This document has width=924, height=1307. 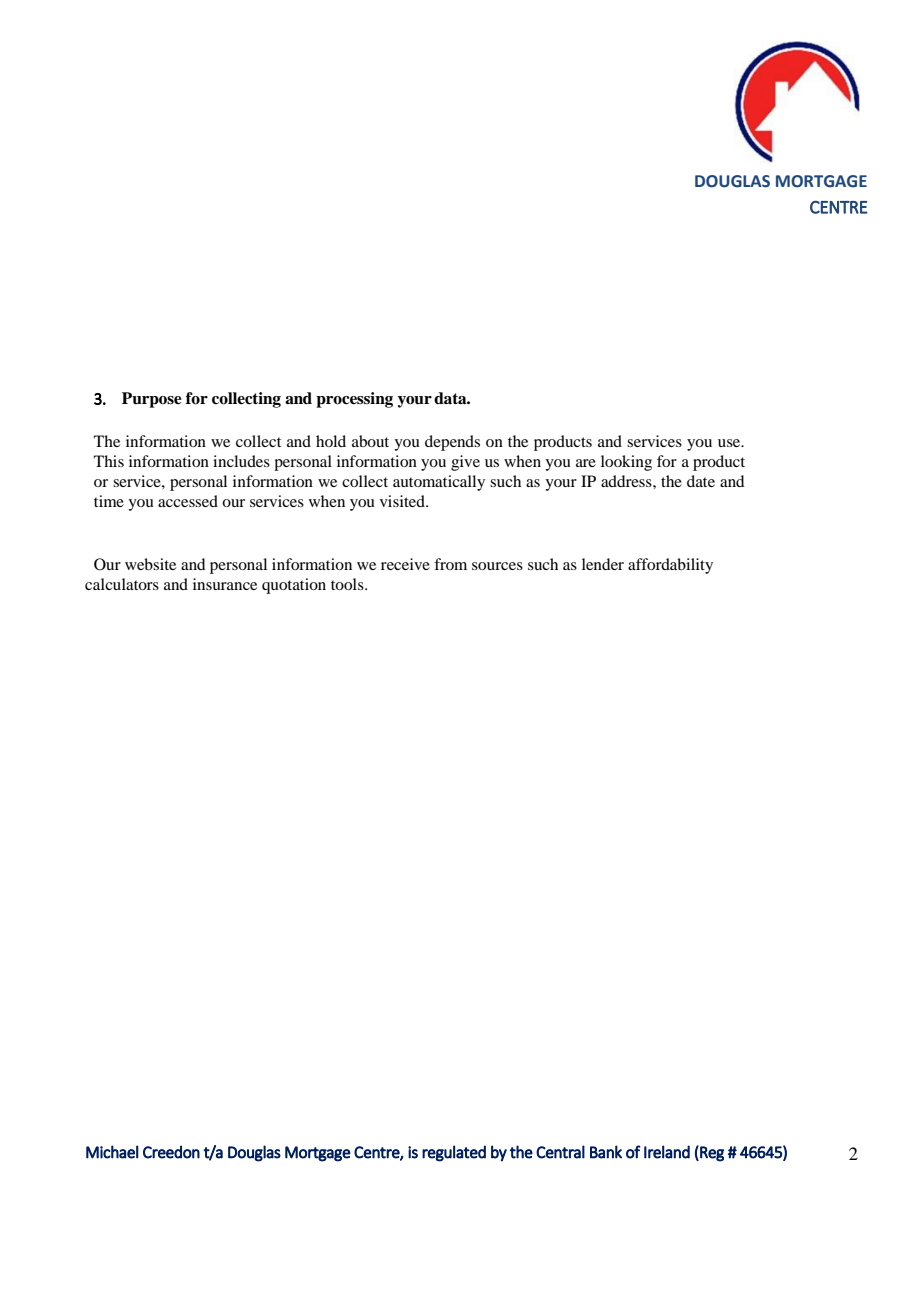 I want to click on receive, so click(x=405, y=564).
